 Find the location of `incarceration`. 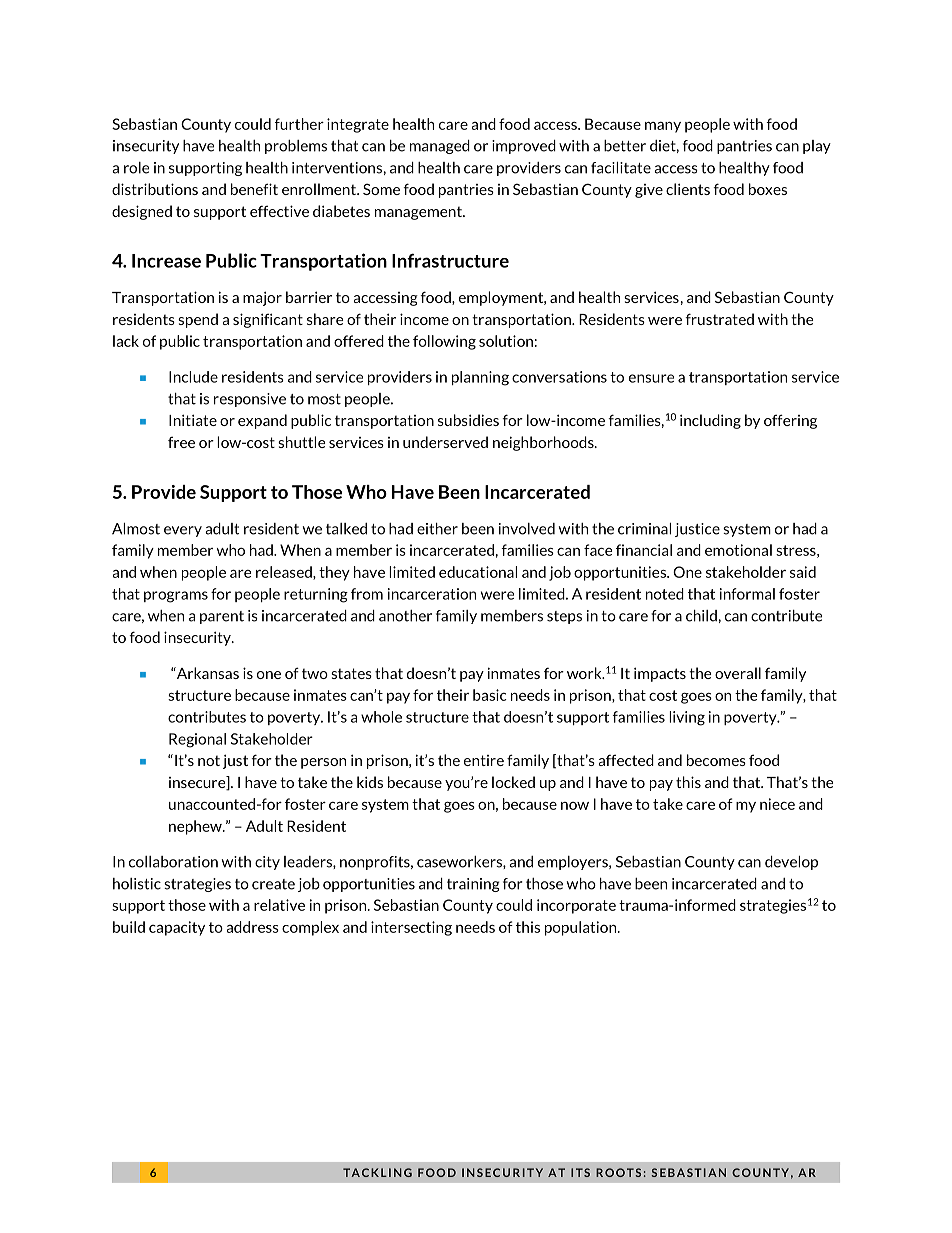

incarceration is located at coordinates (432, 594).
